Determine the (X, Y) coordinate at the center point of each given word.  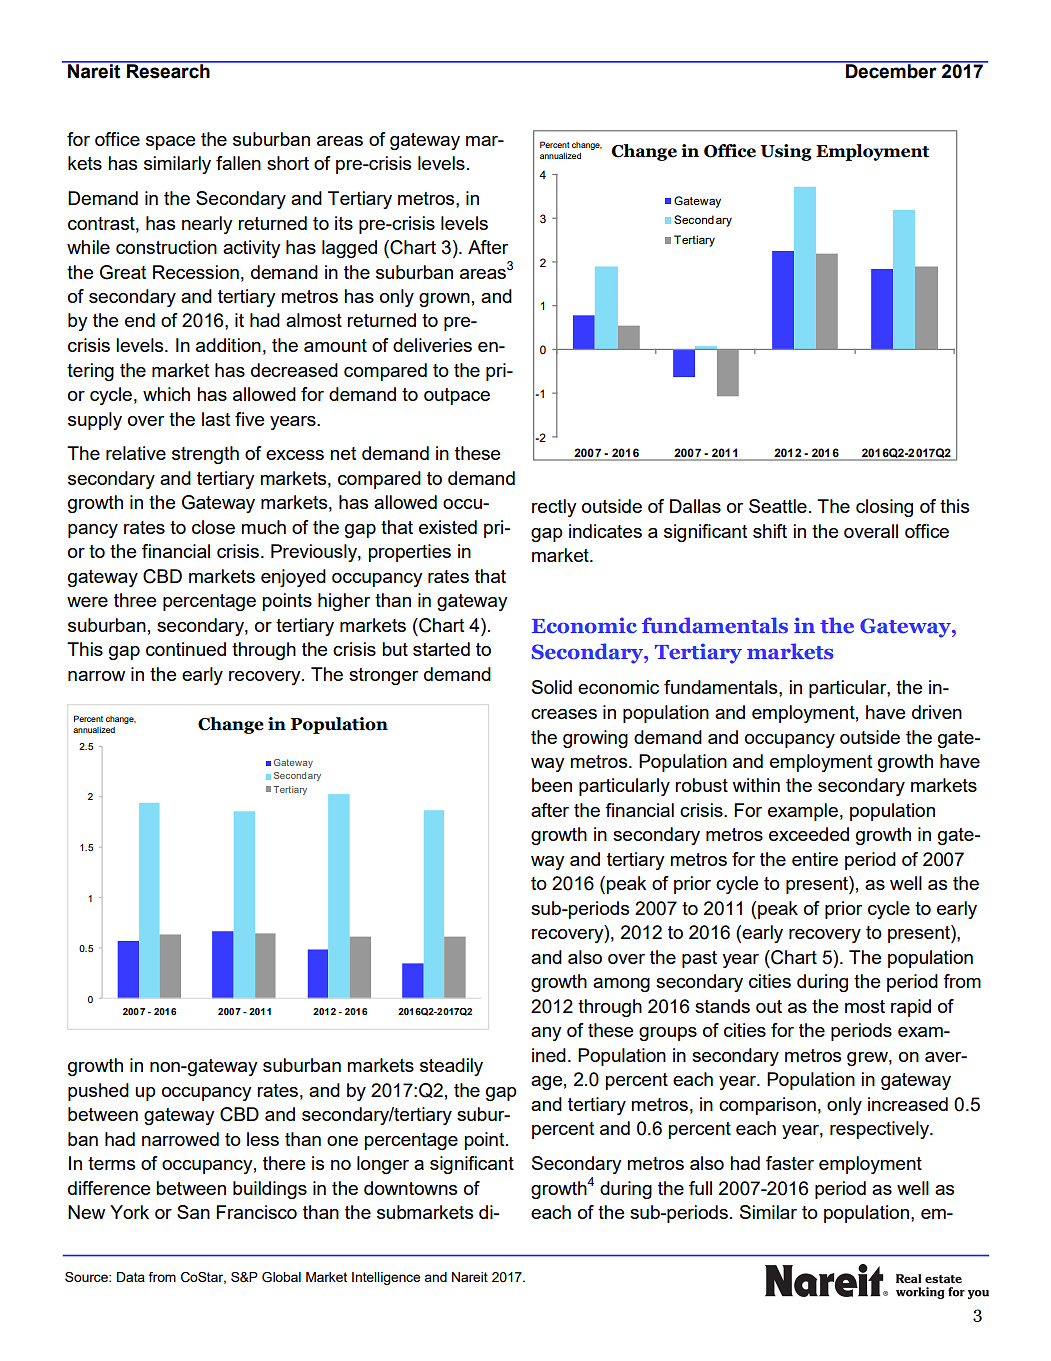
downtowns (410, 1188)
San (193, 1212)
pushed (98, 1092)
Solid (552, 687)
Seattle (778, 506)
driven (937, 712)
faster (790, 1163)
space (170, 143)
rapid (911, 1008)
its (344, 223)
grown (444, 300)
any (546, 1034)
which (166, 394)
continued (186, 649)
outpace (457, 396)
